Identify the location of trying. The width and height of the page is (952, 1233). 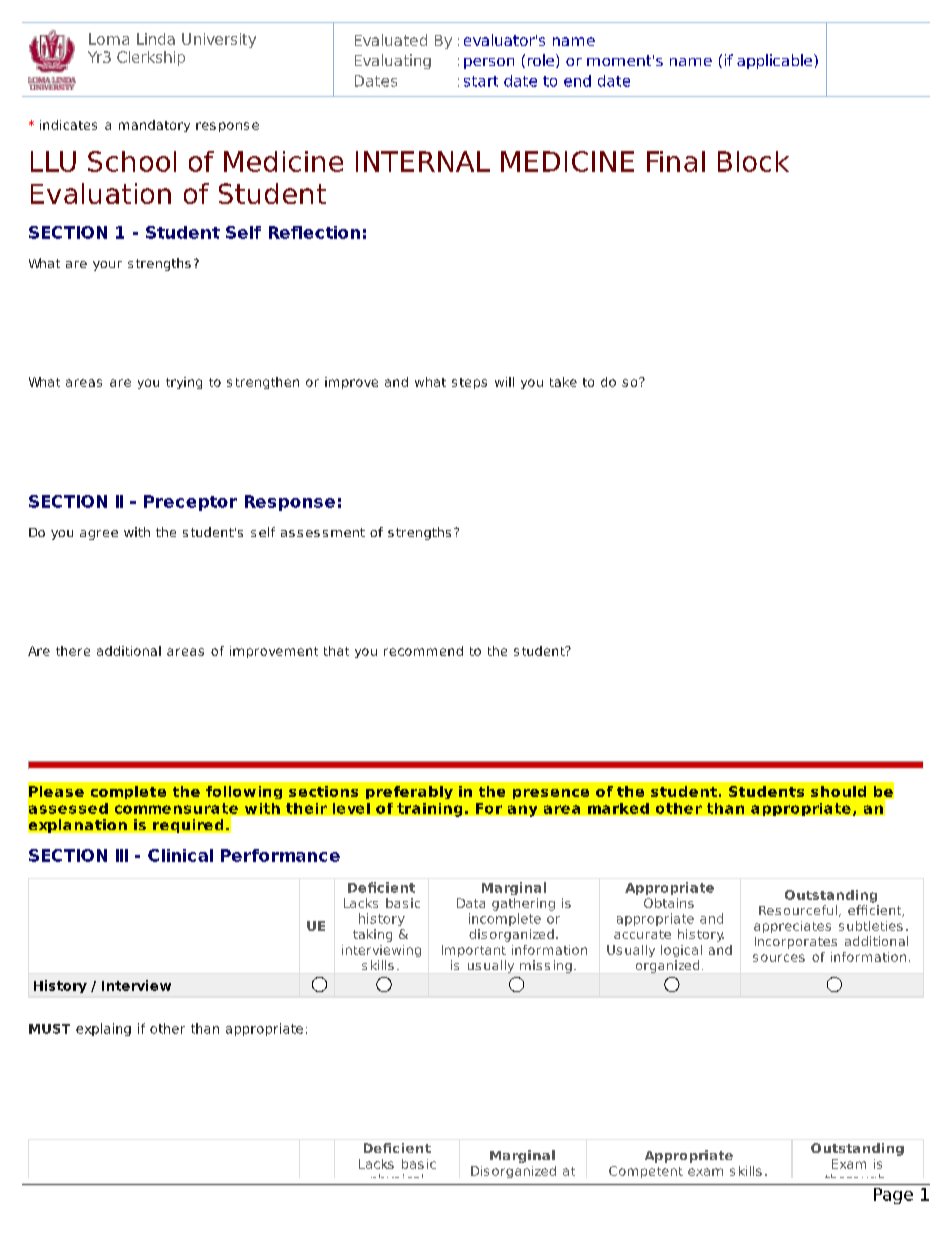
(184, 383).
